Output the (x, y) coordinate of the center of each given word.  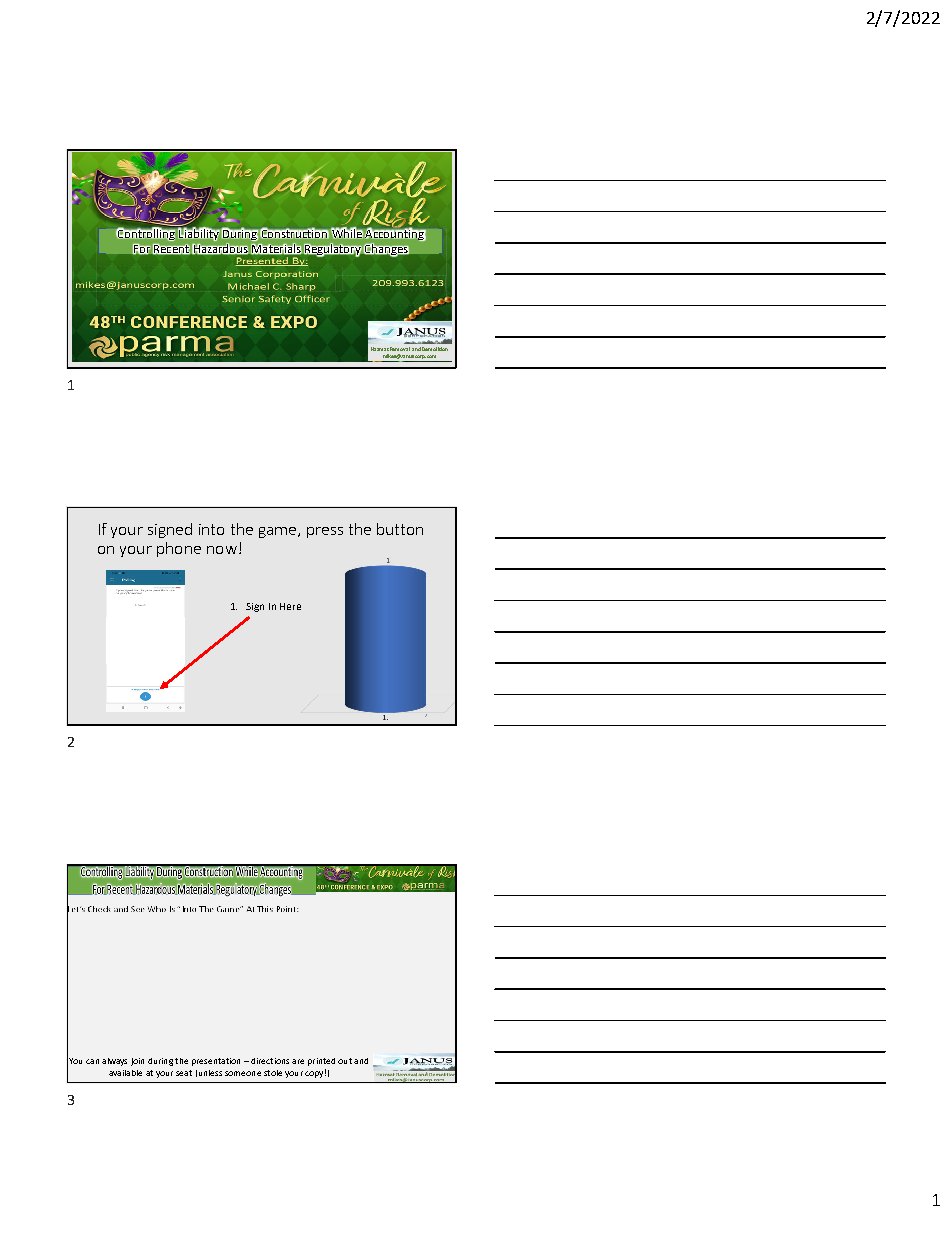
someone (243, 1073)
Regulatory (333, 250)
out (345, 1061)
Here (290, 606)
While (347, 232)
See (138, 909)
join (137, 1062)
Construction (294, 233)
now (222, 550)
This (265, 909)
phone (179, 549)
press (325, 532)
